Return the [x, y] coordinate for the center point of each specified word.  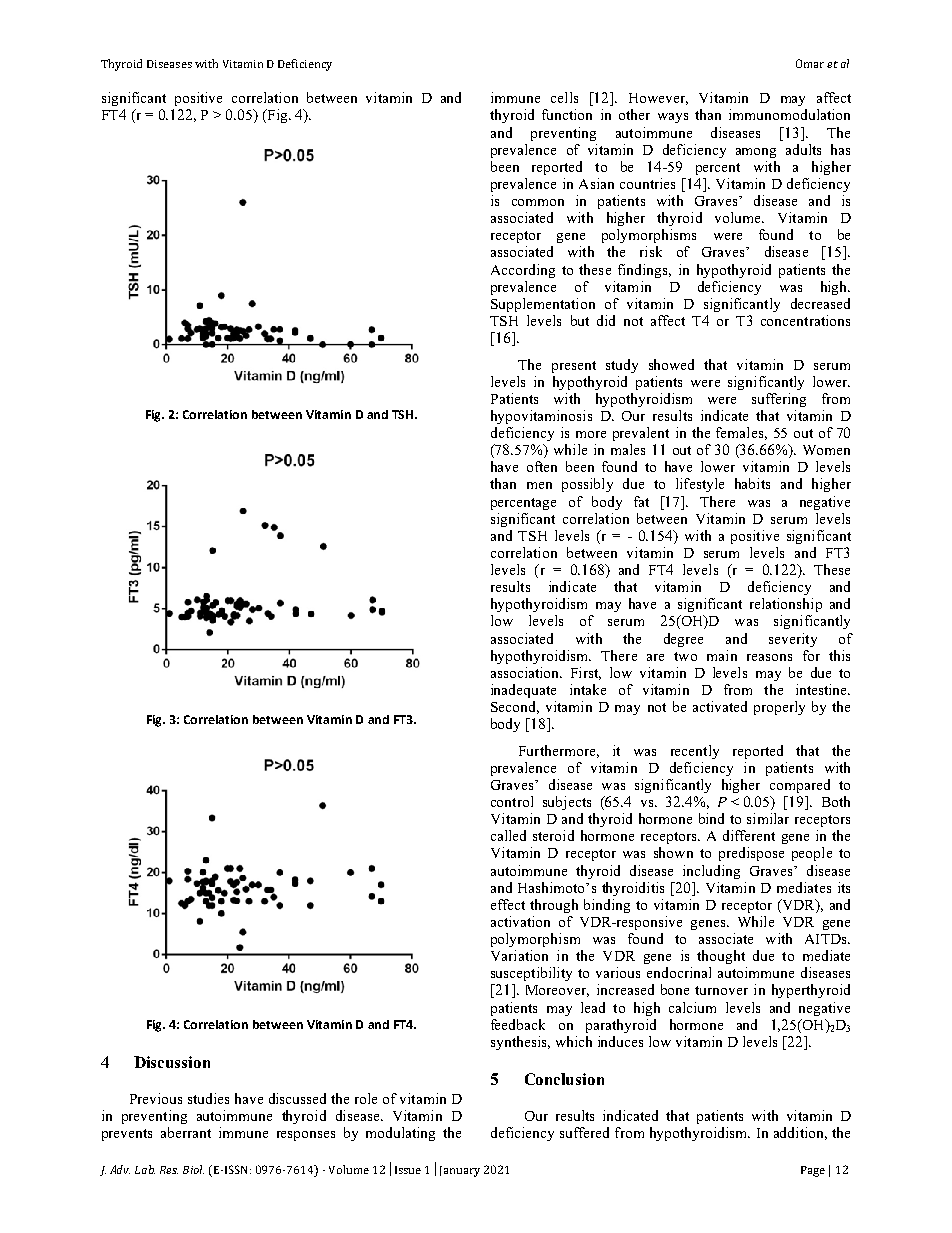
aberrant [186, 1132]
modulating [400, 1134]
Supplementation [543, 305]
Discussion [172, 1062]
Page [813, 1171]
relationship [786, 605]
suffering [779, 400]
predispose [751, 854]
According [523, 271]
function [567, 114]
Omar [810, 63]
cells [564, 97]
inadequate [523, 691]
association [526, 672]
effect [508, 904]
